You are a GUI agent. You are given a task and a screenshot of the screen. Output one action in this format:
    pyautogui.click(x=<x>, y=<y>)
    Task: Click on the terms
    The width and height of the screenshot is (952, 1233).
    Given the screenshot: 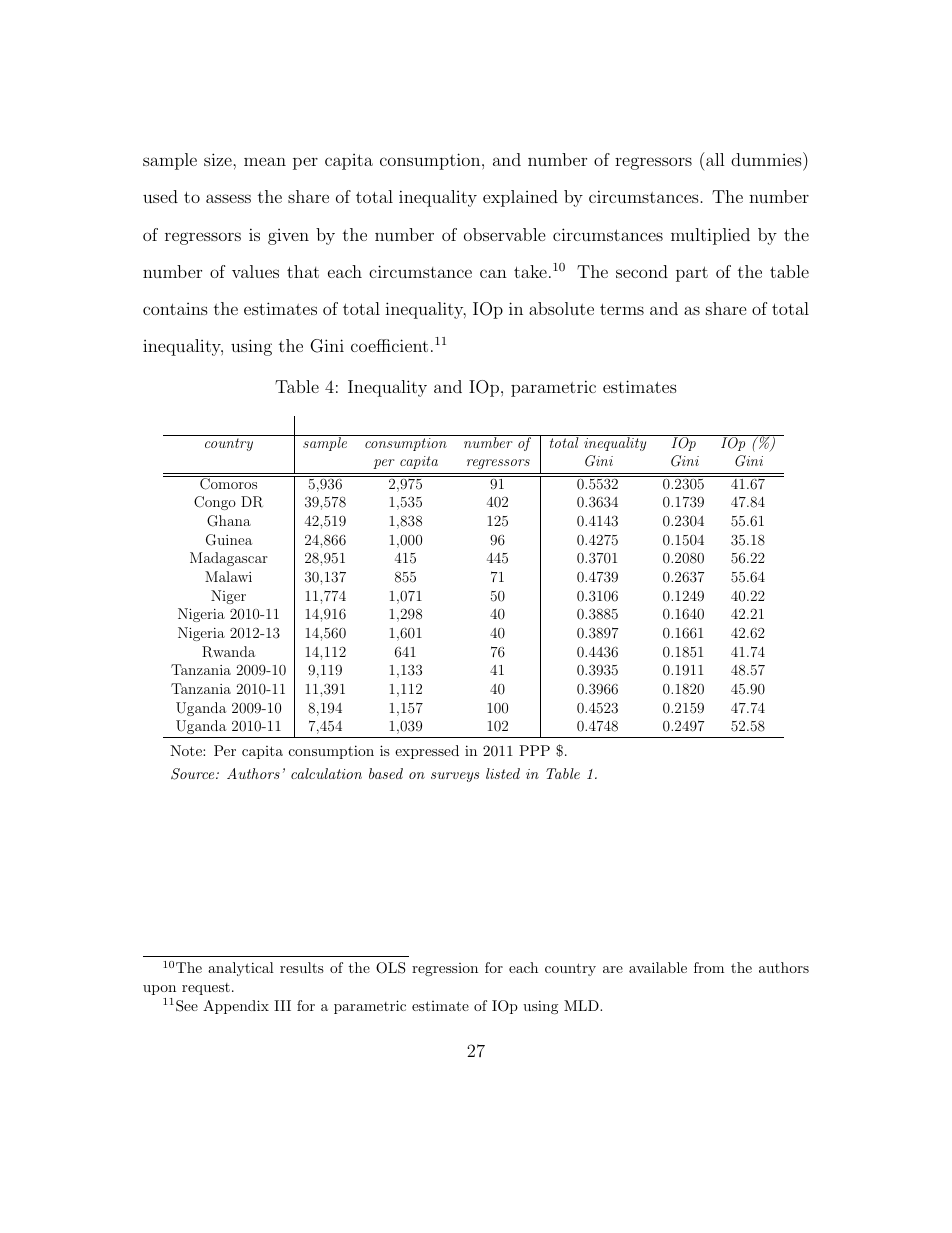 What is the action you would take?
    pyautogui.click(x=622, y=309)
